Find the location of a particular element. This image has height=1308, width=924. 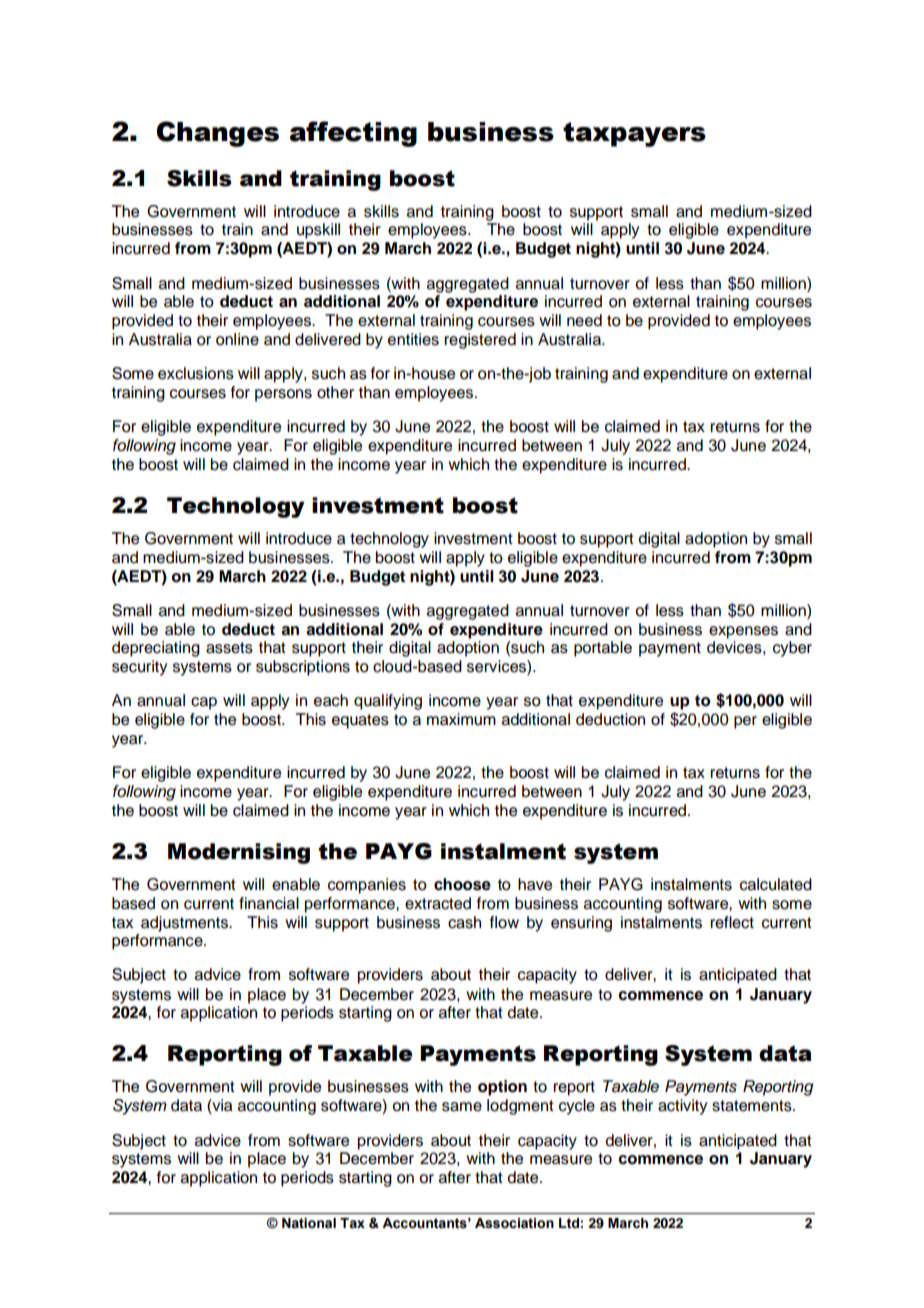

qualifying is located at coordinates (388, 702).
